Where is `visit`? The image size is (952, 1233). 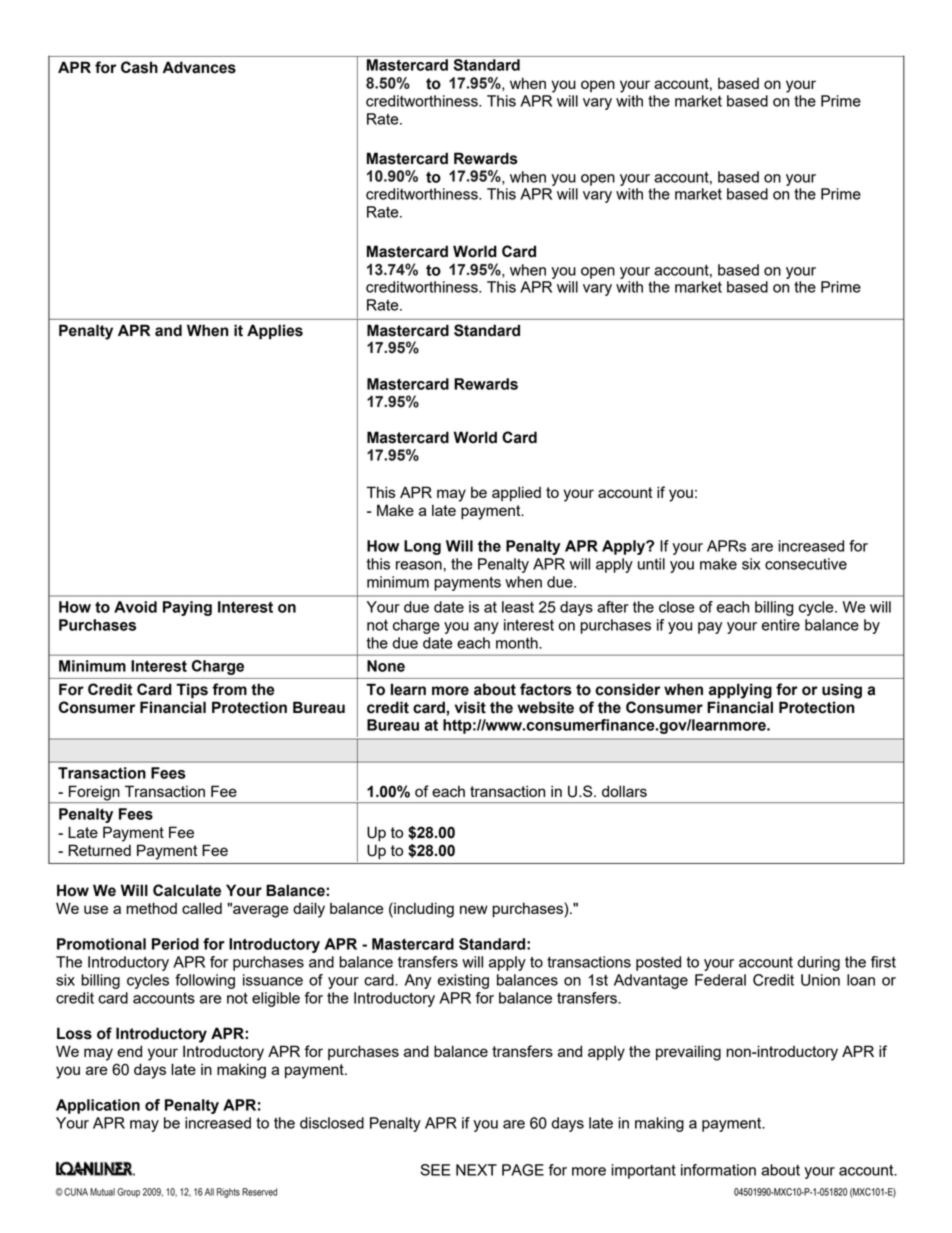
visit is located at coordinates (470, 707).
